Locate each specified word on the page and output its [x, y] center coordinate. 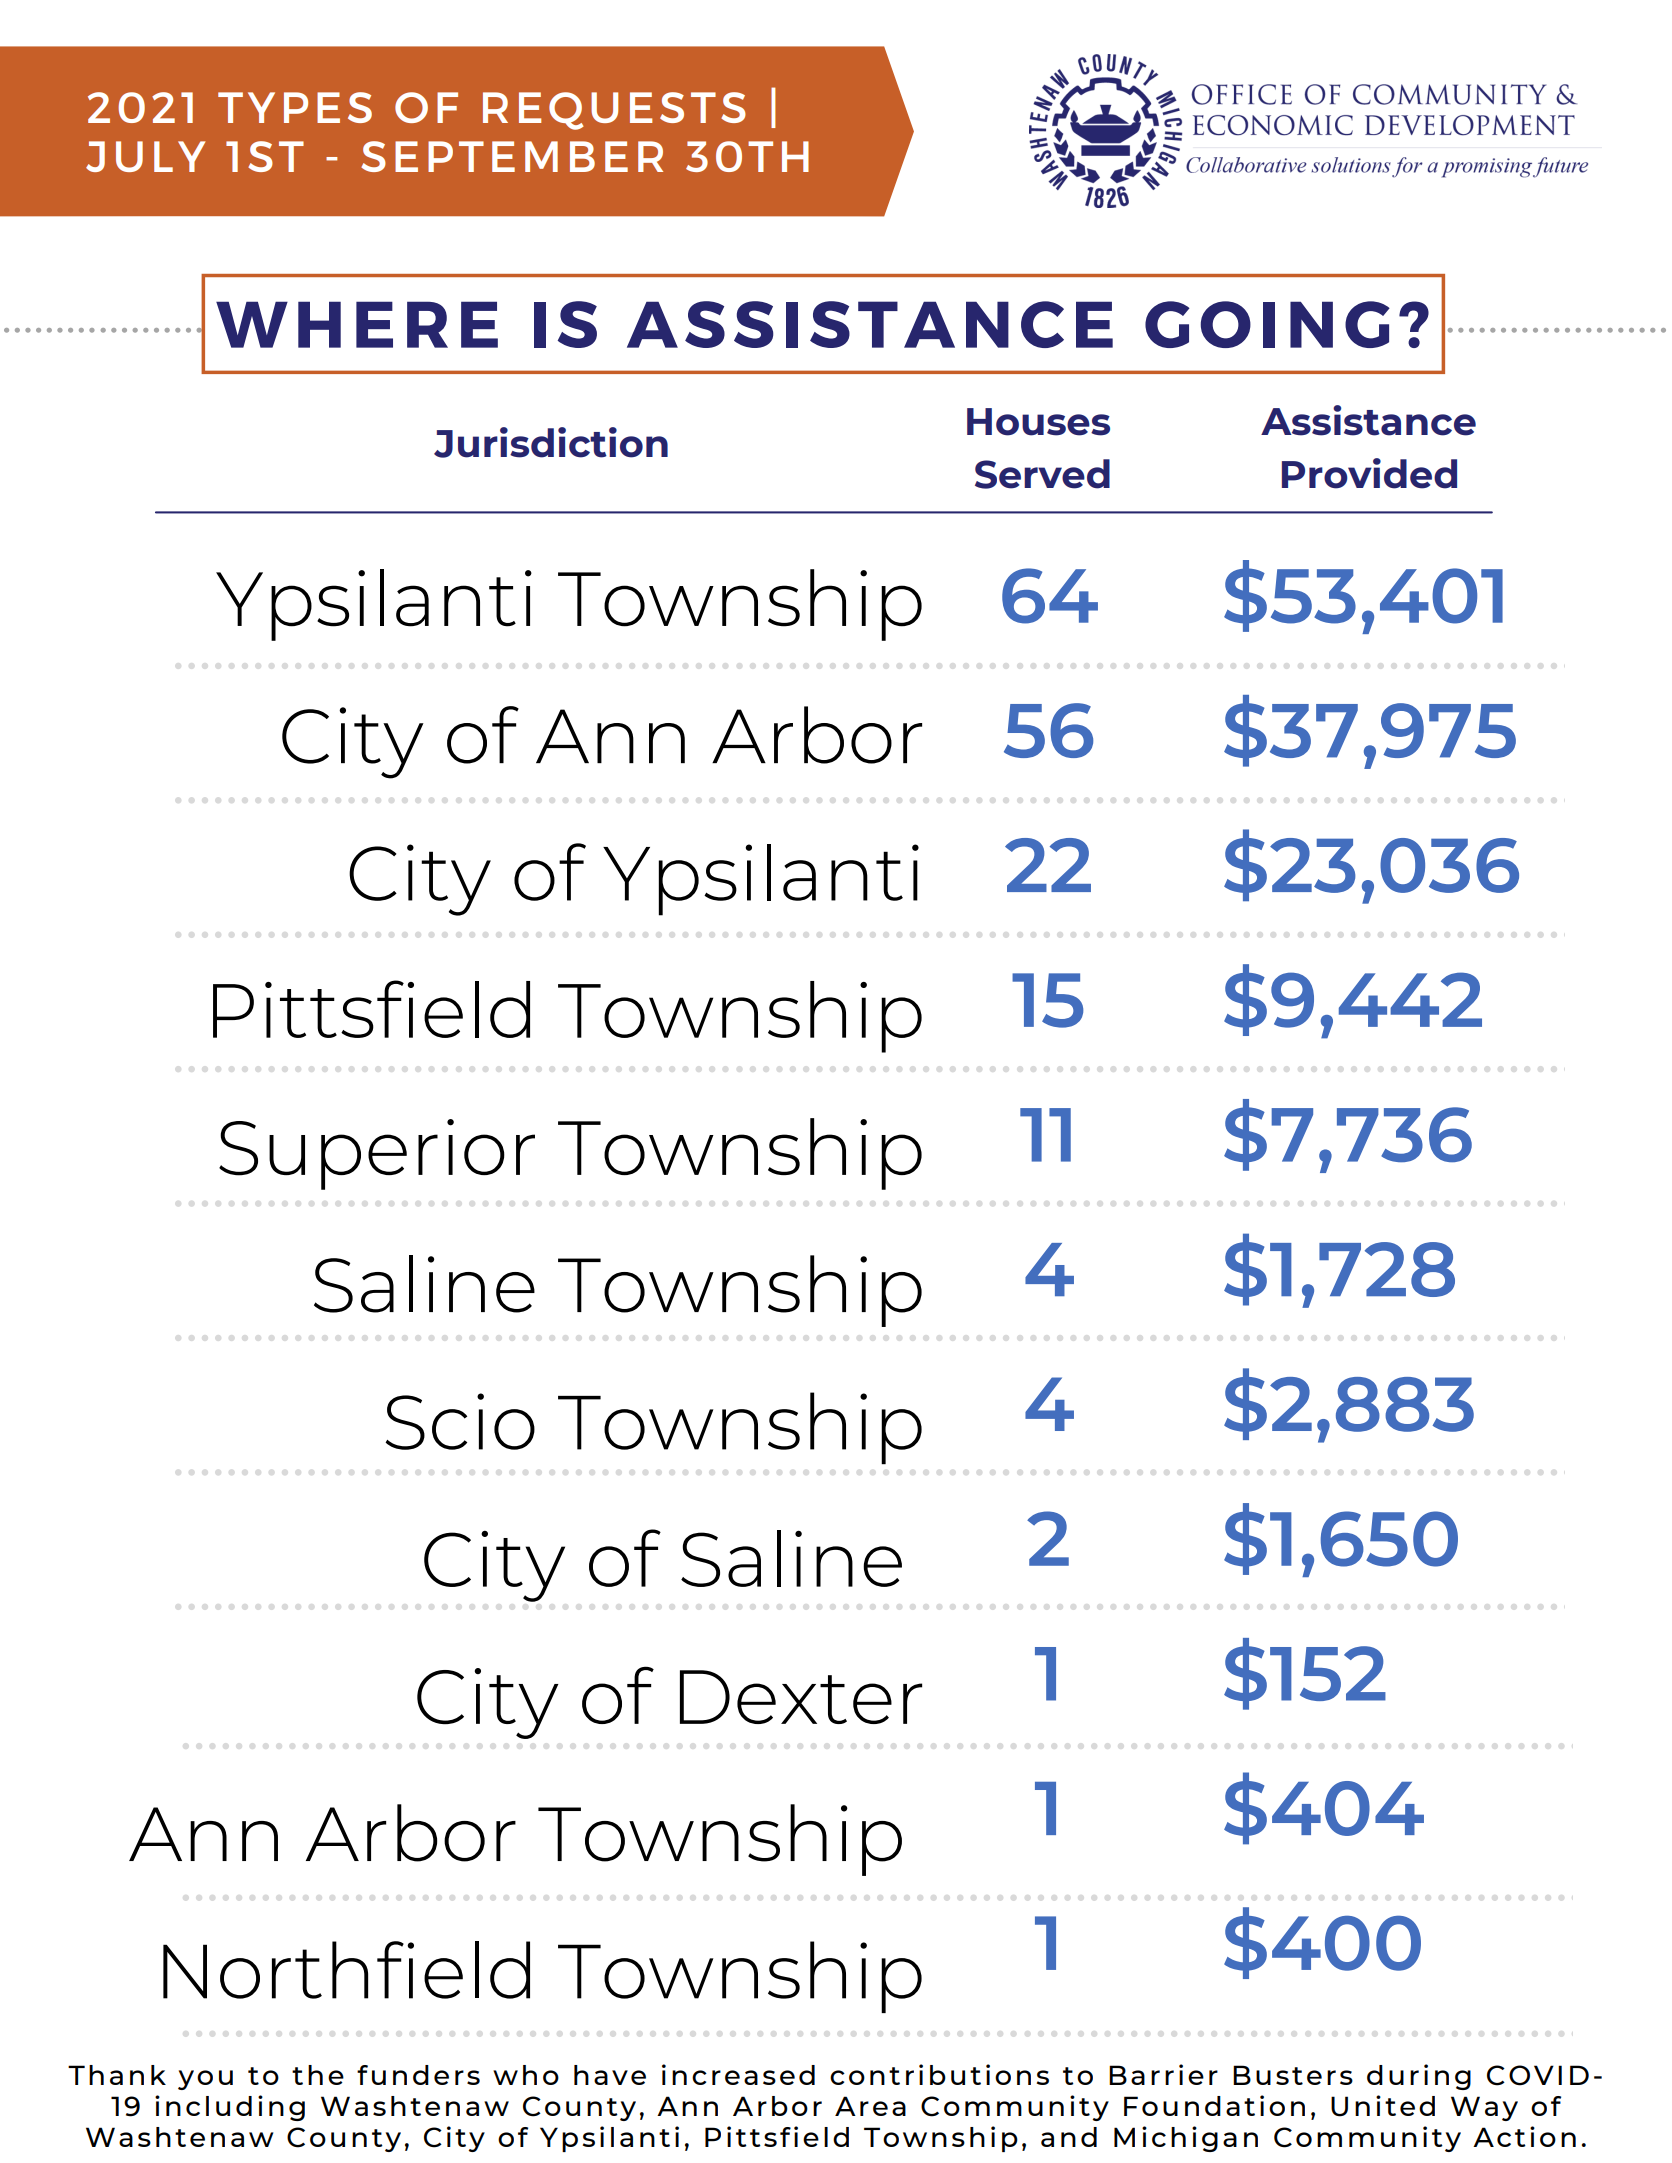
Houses [1038, 422]
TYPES [295, 107]
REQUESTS [614, 111]
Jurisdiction [551, 442]
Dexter [801, 1697]
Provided [1369, 473]
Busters [1293, 2075]
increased [738, 2074]
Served [1042, 474]
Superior [377, 1154]
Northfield [346, 1970]
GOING [1267, 324]
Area [870, 2106]
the [318, 2075]
